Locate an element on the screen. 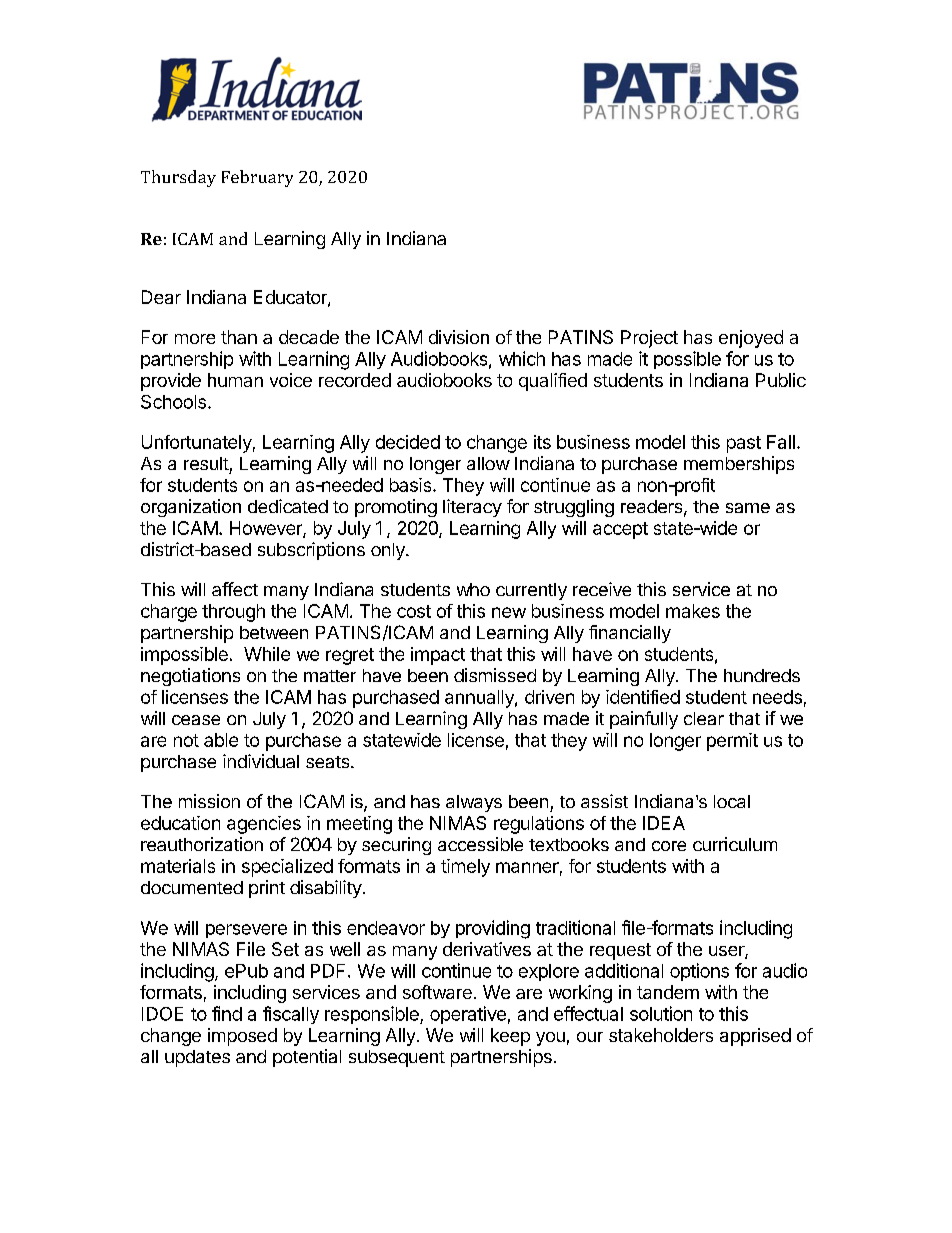  able is located at coordinates (221, 740).
